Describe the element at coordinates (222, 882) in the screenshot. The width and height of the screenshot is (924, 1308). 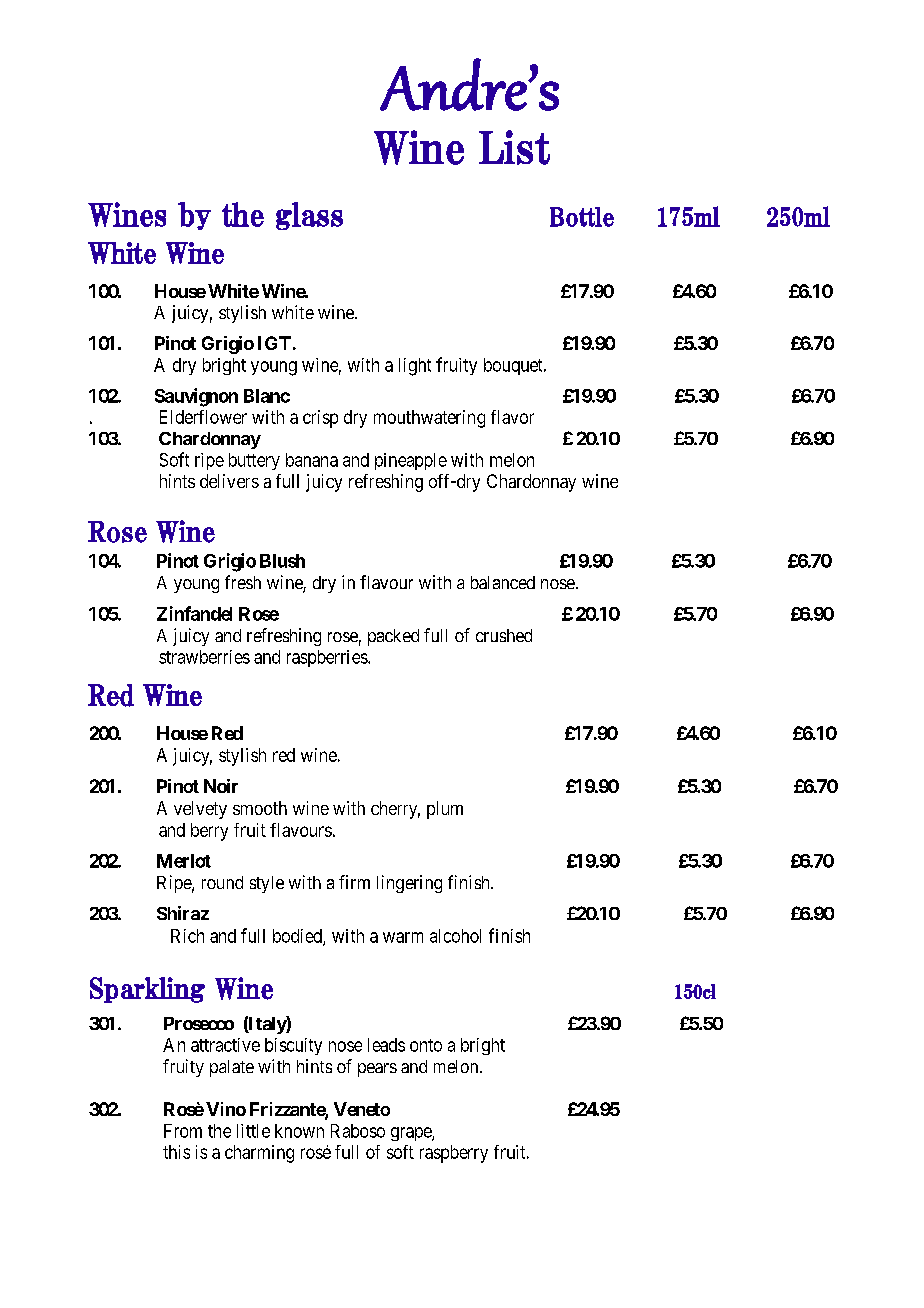
I see `round` at that location.
